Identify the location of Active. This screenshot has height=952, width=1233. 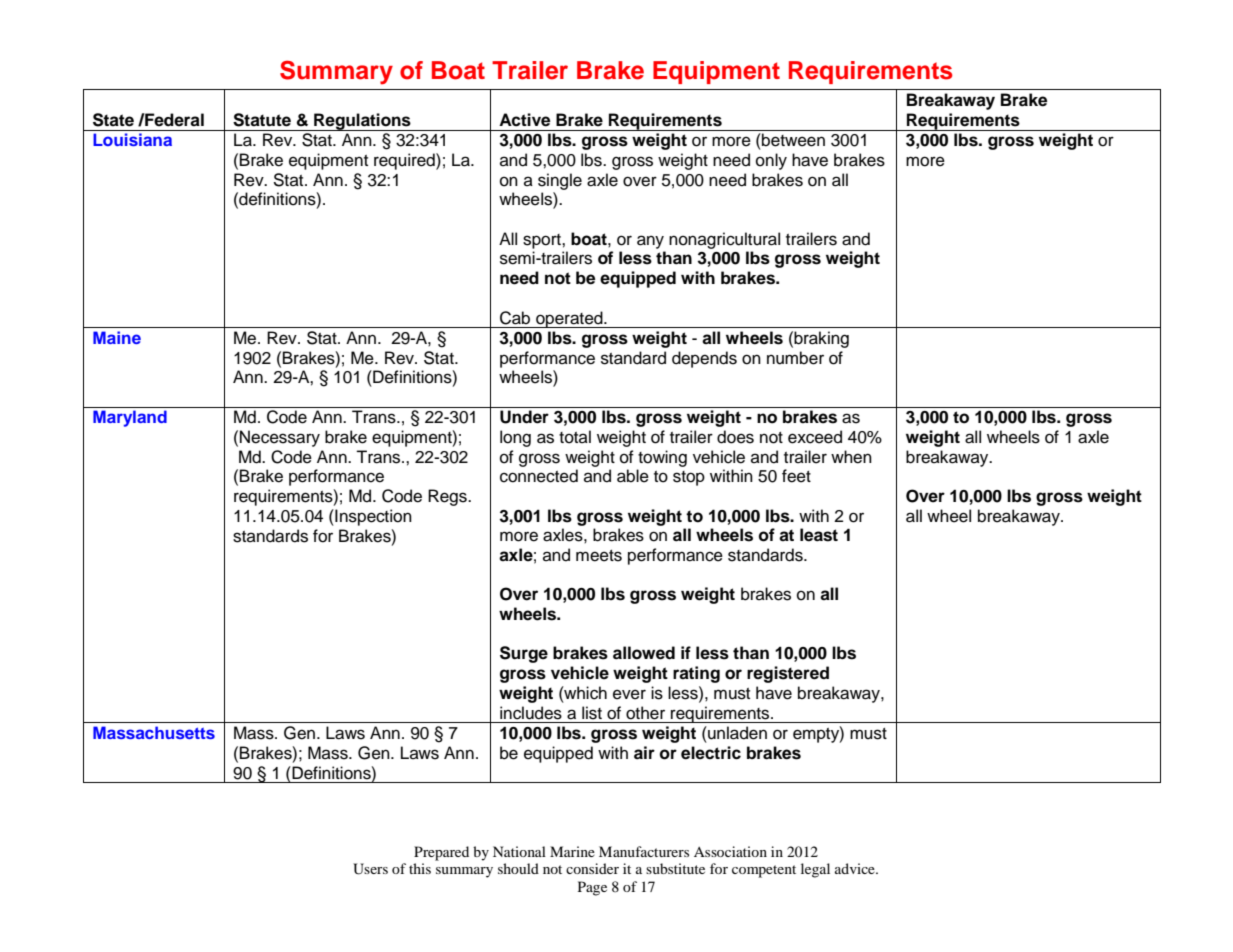
(524, 120).
